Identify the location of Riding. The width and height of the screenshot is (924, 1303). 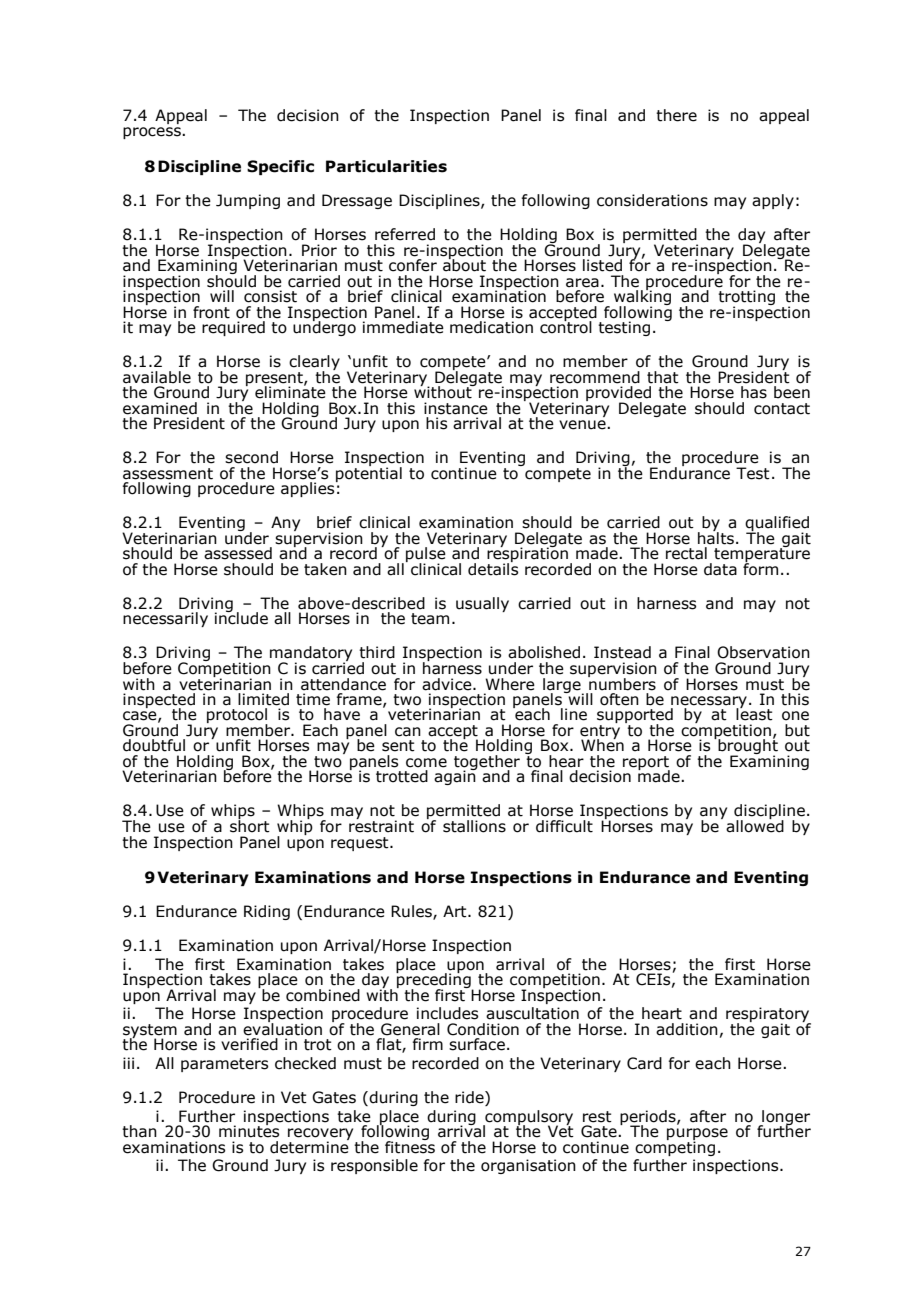
(267, 912).
